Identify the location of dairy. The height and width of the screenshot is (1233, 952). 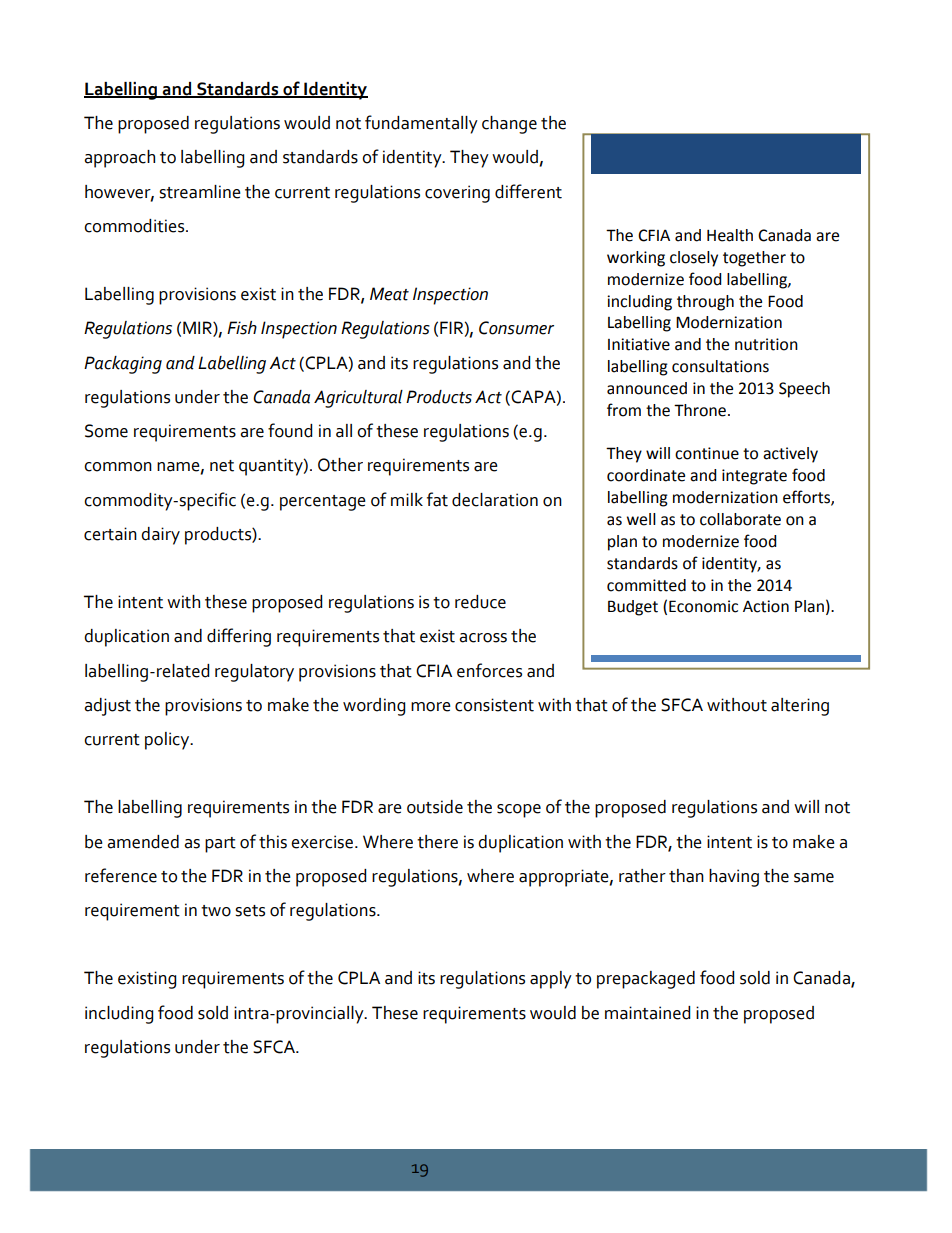
(160, 536).
